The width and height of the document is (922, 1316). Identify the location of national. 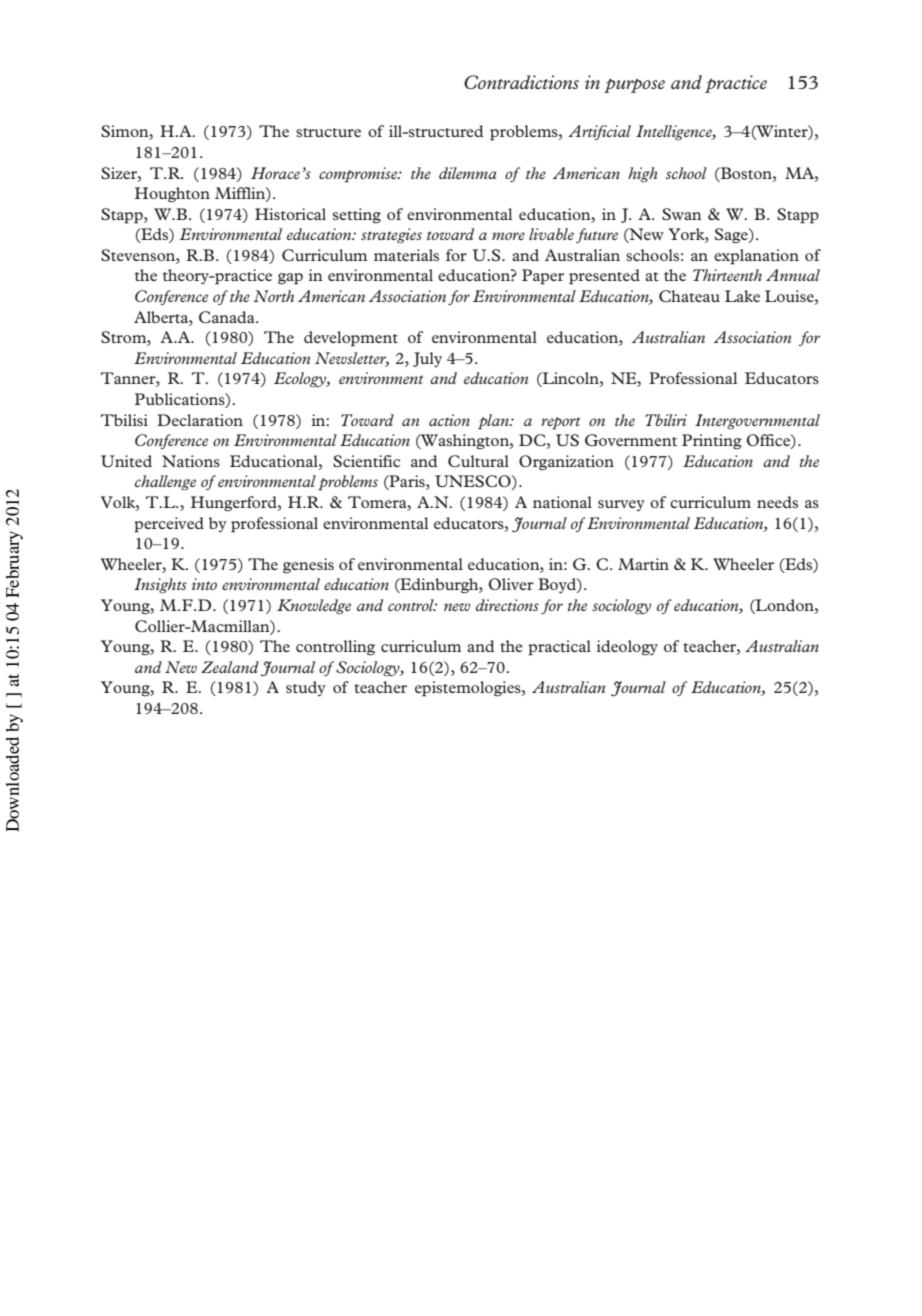
(562, 502).
